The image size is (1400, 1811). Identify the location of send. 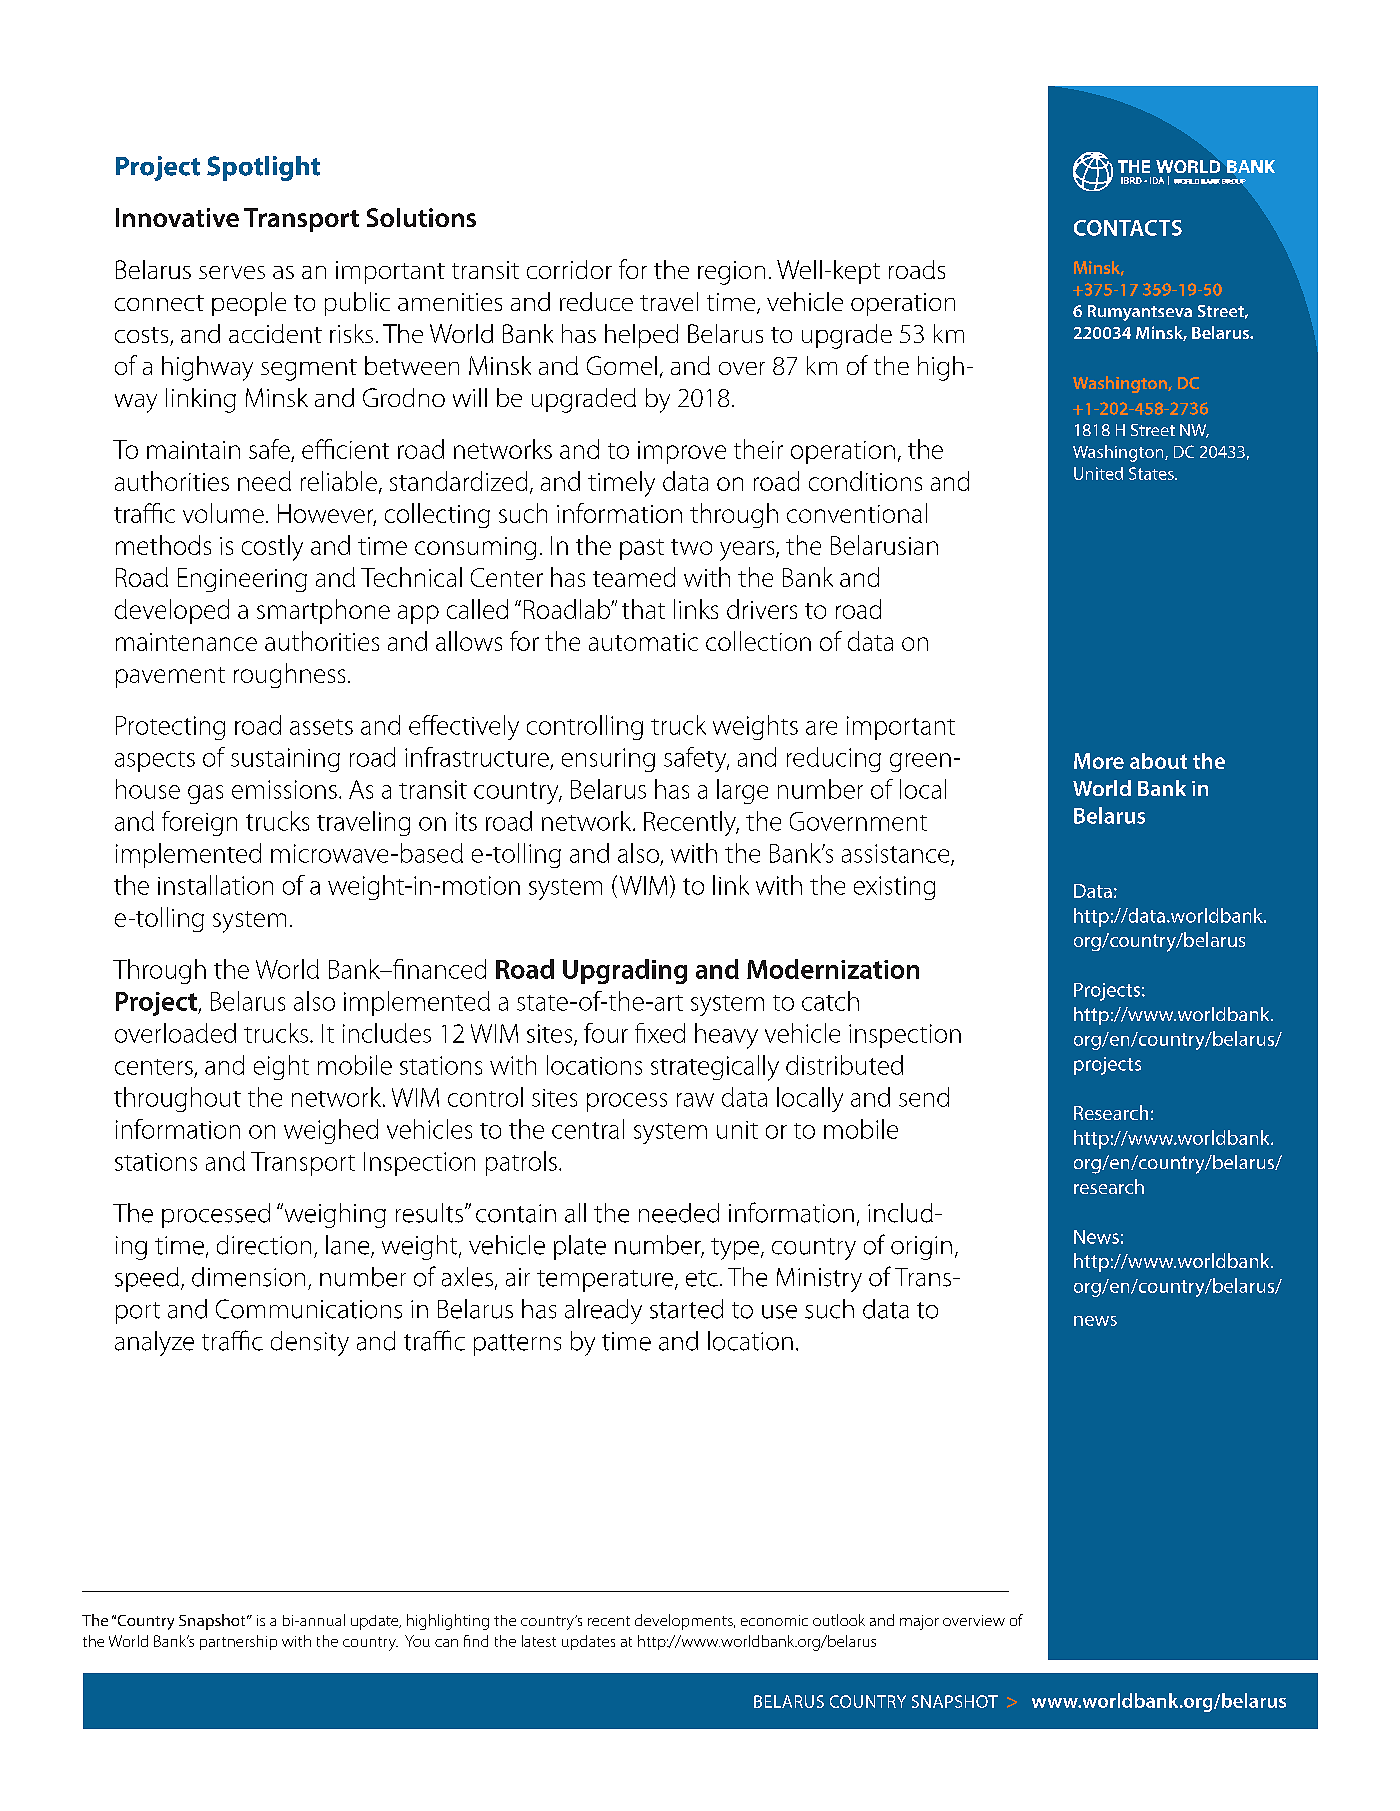
(924, 1097).
